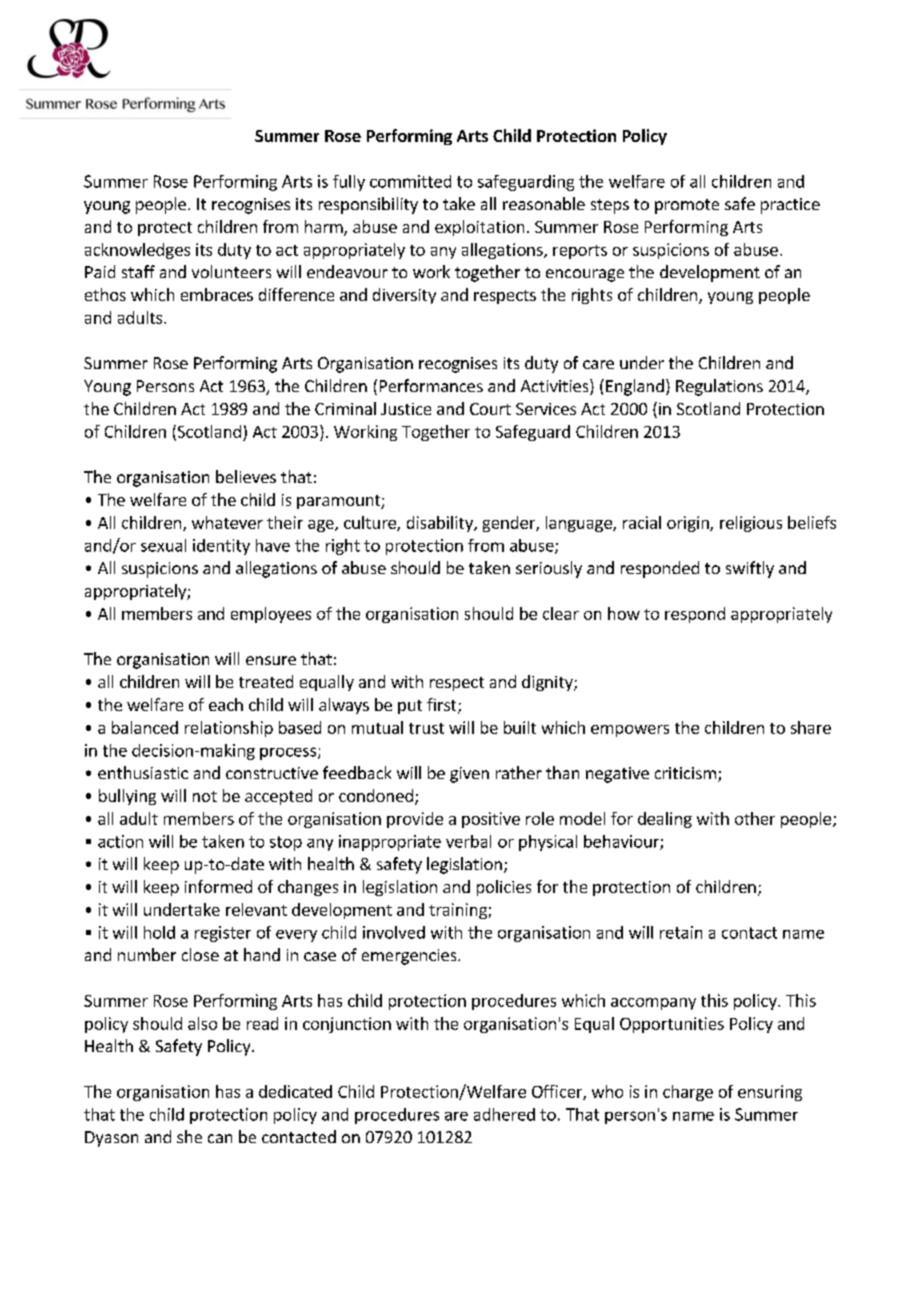 The width and height of the screenshot is (924, 1308). Describe the element at coordinates (226, 704) in the screenshot. I see `each` at that location.
